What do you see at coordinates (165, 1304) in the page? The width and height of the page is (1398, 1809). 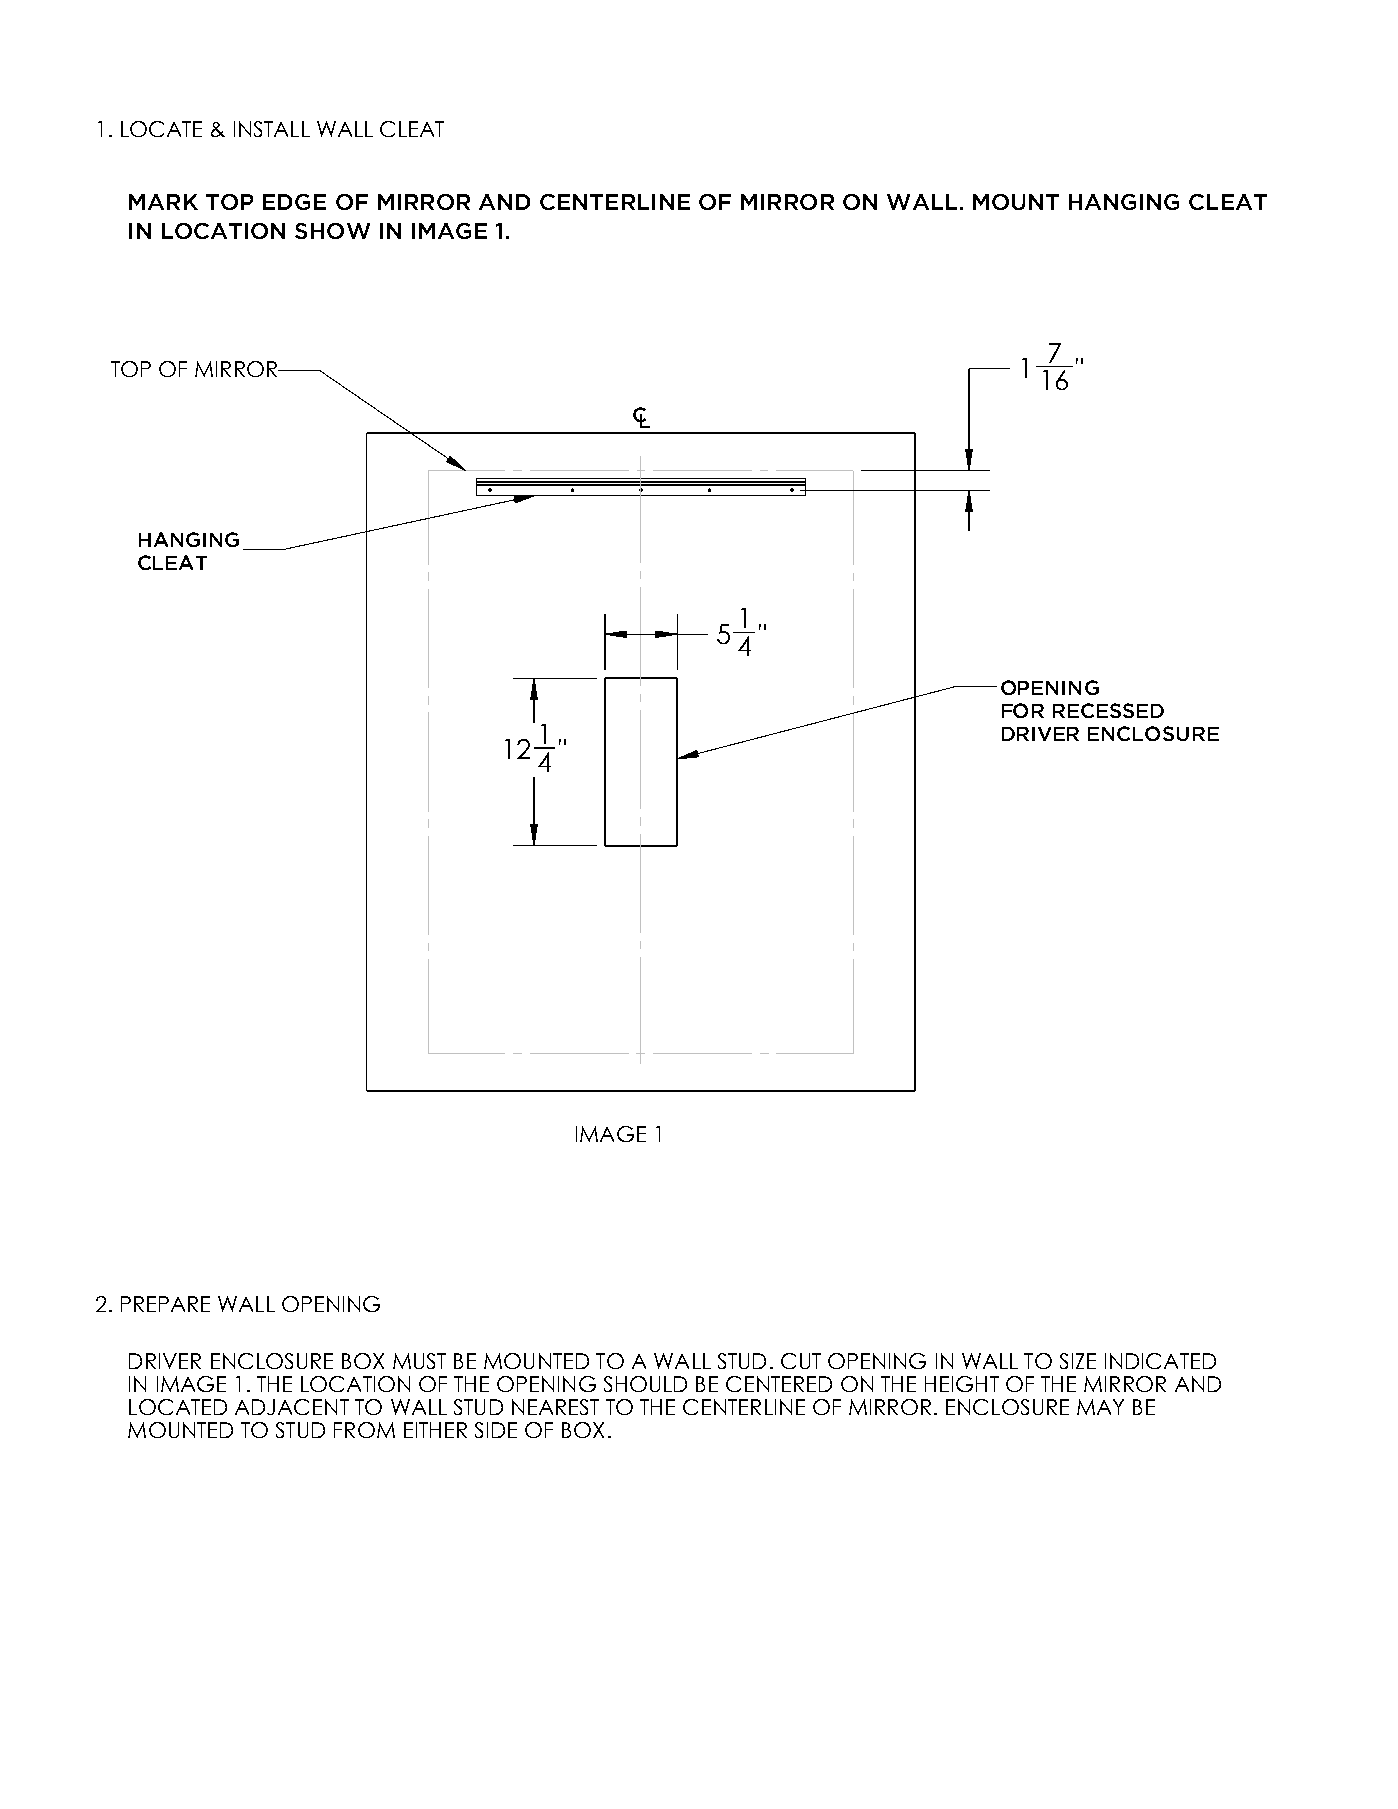 I see `PREPARE` at bounding box center [165, 1304].
